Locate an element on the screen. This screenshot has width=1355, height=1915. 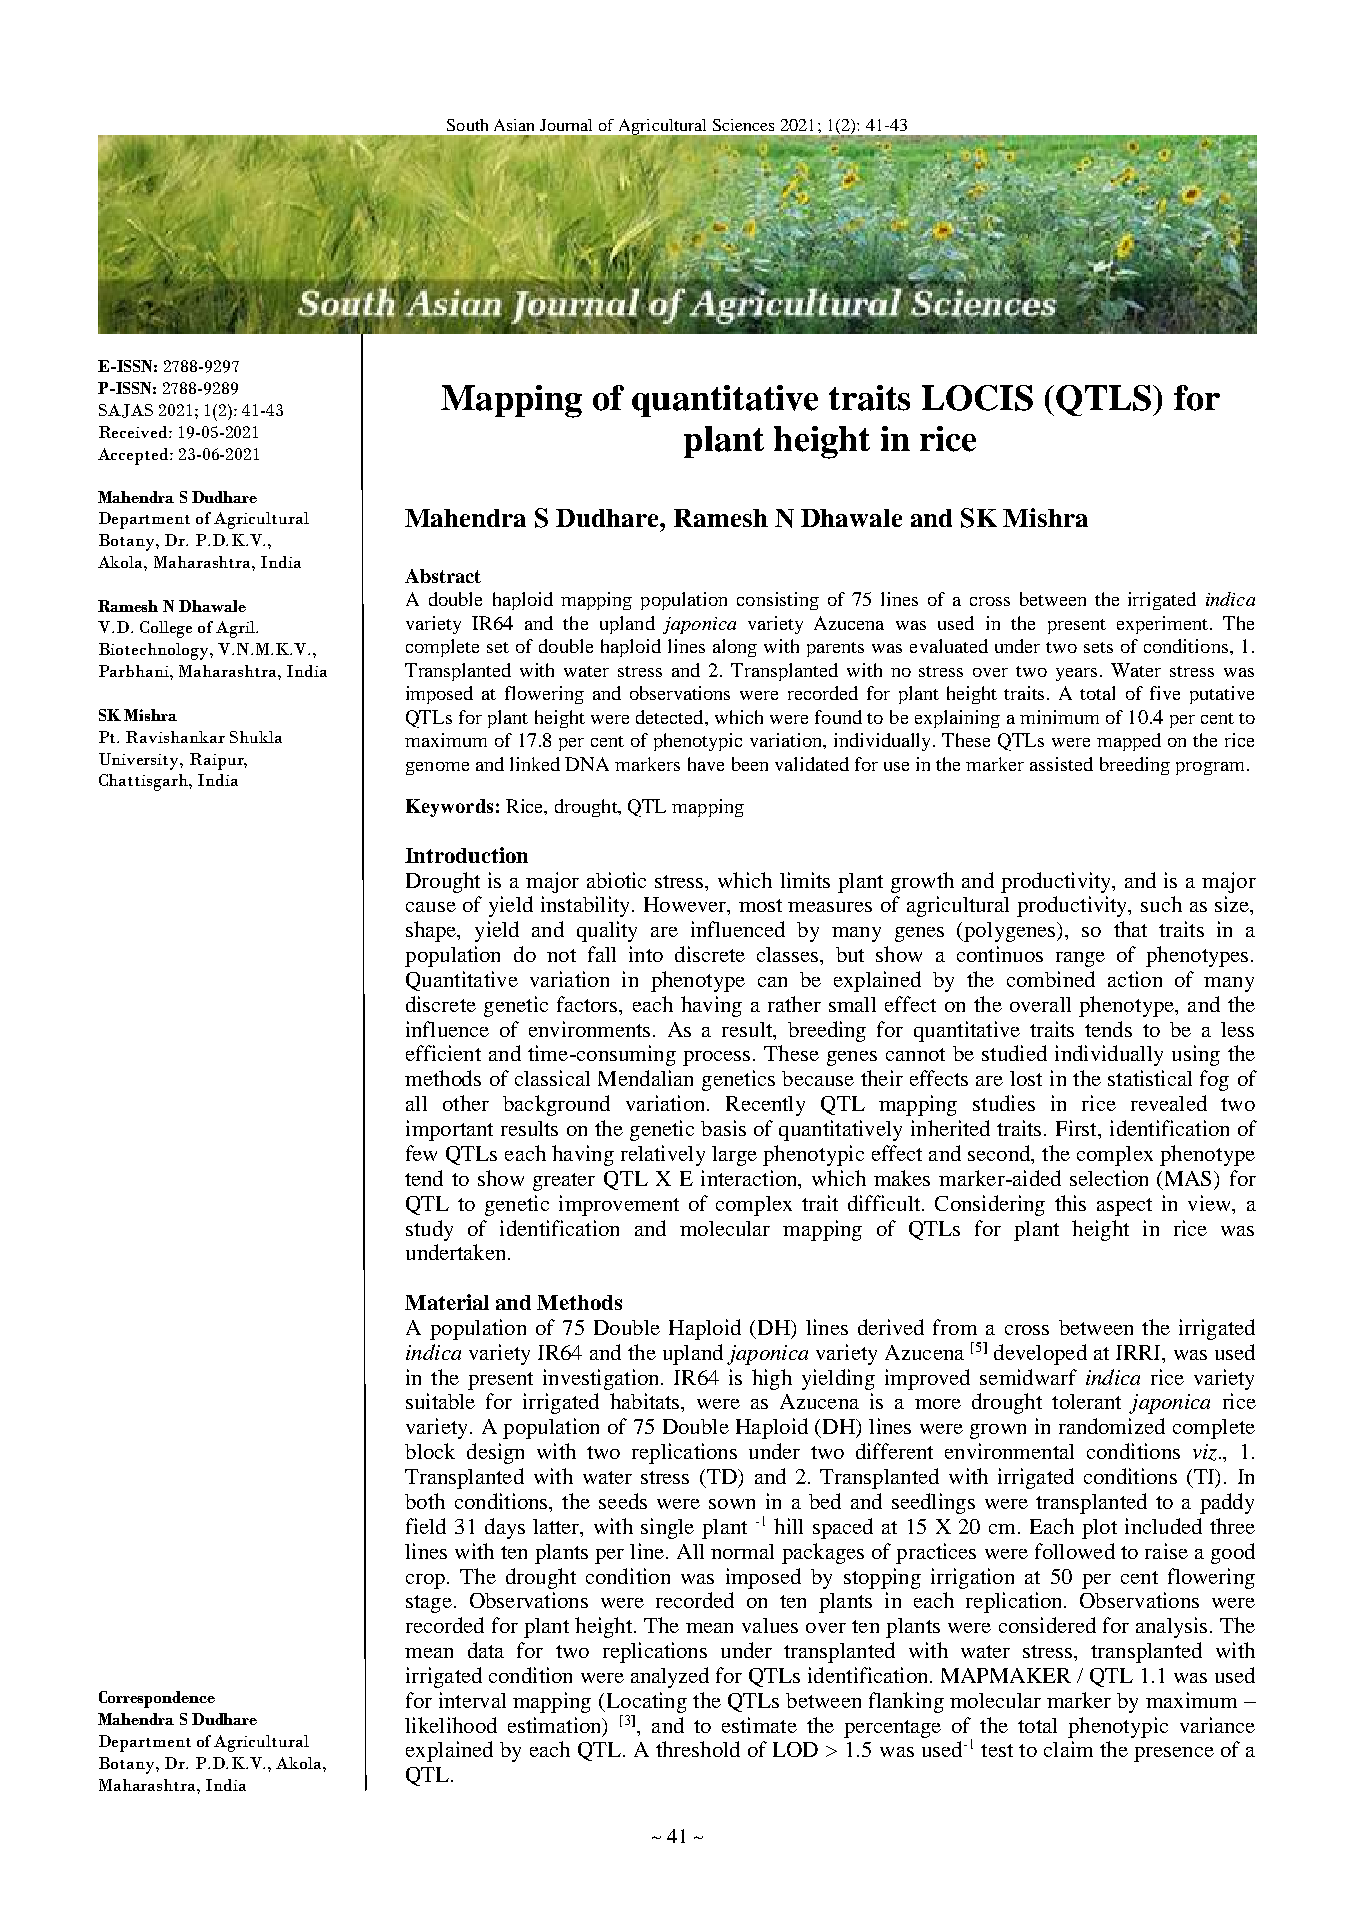
Correspondence is located at coordinates (157, 1699).
